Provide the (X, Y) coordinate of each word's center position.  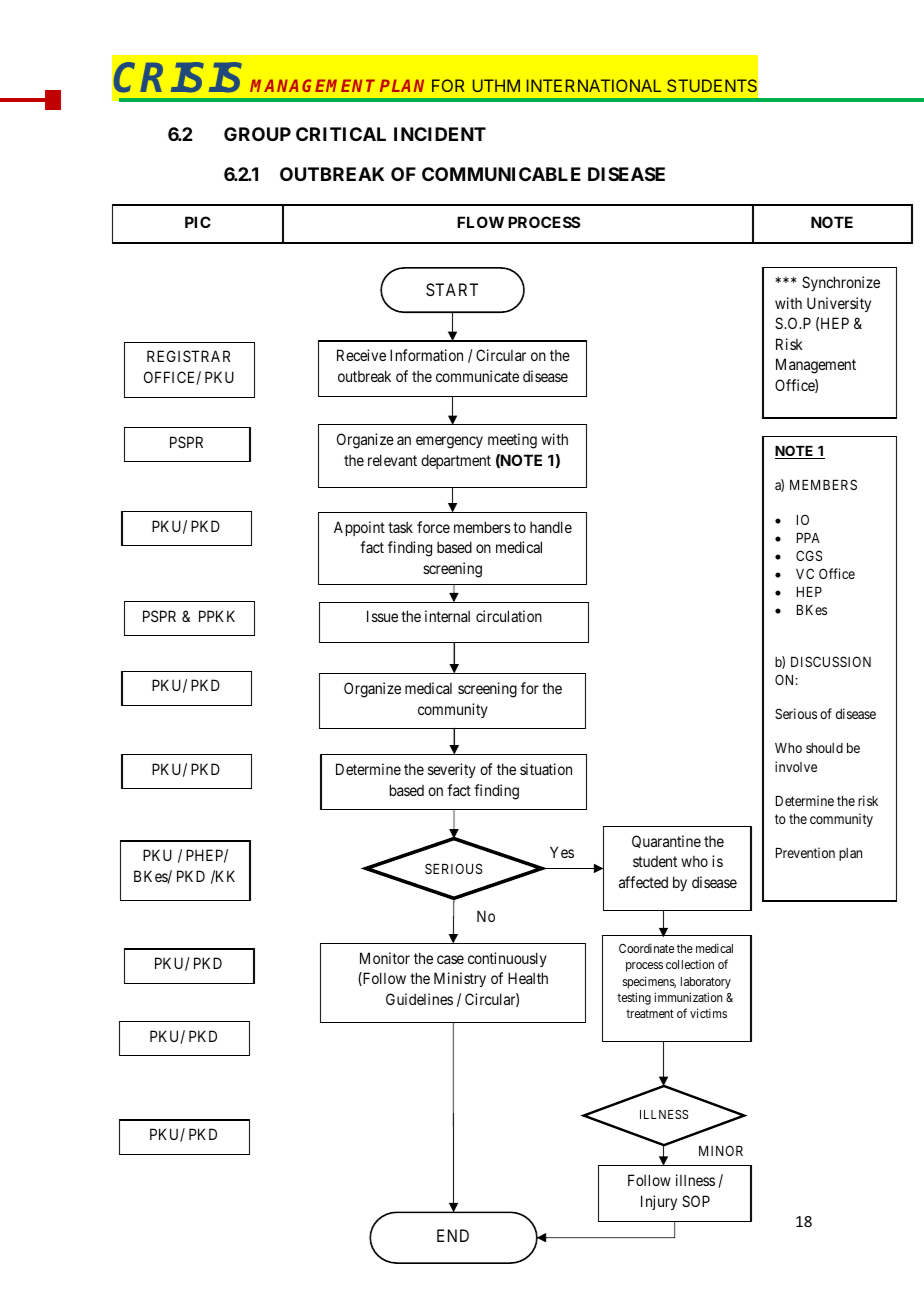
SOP (696, 1201)
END (453, 1235)
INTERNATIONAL (594, 85)
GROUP (257, 134)
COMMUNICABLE (501, 174)
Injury (659, 1202)
